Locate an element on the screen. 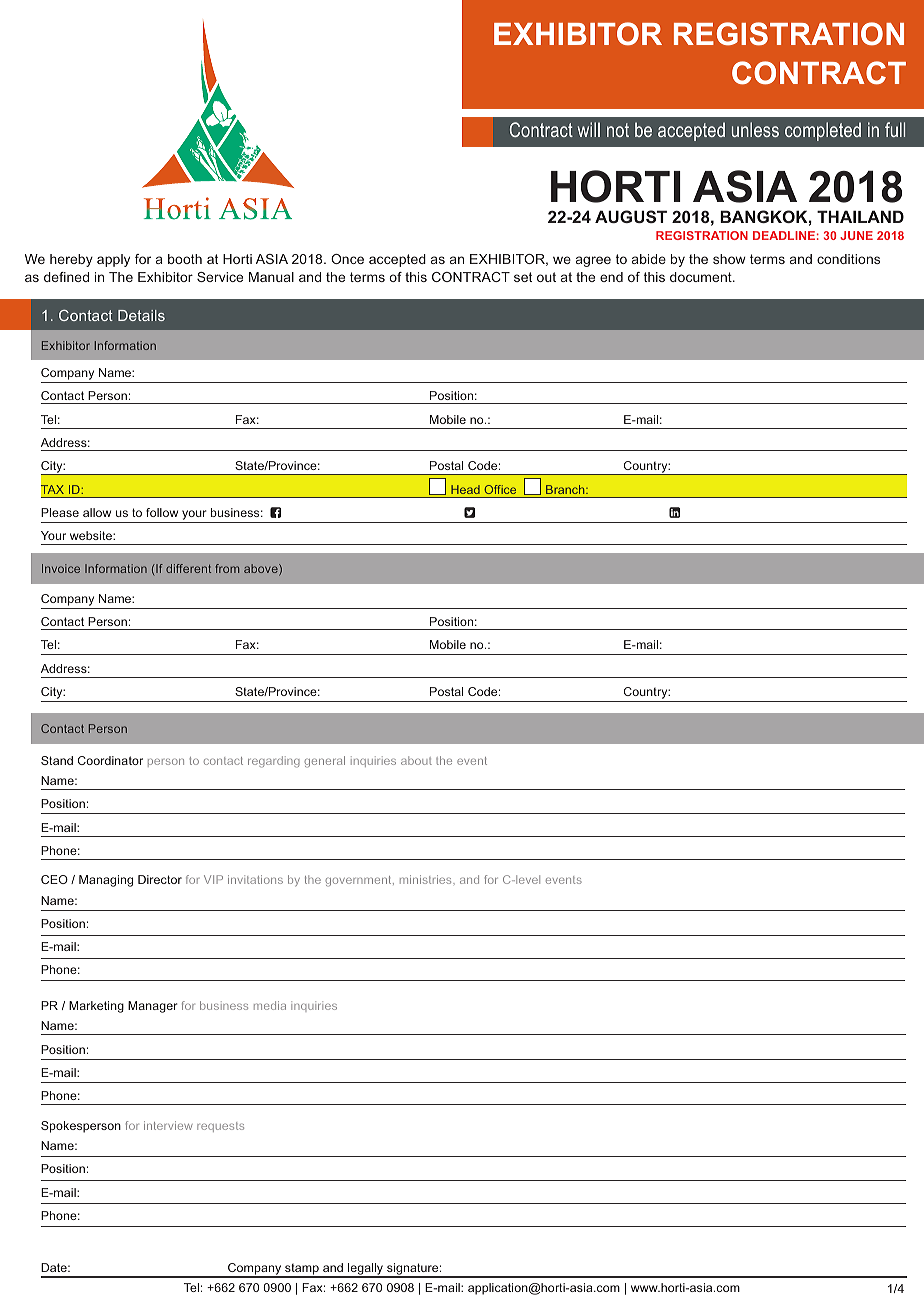 Image resolution: width=924 pixels, height=1308 pixels. completed is located at coordinates (823, 131).
